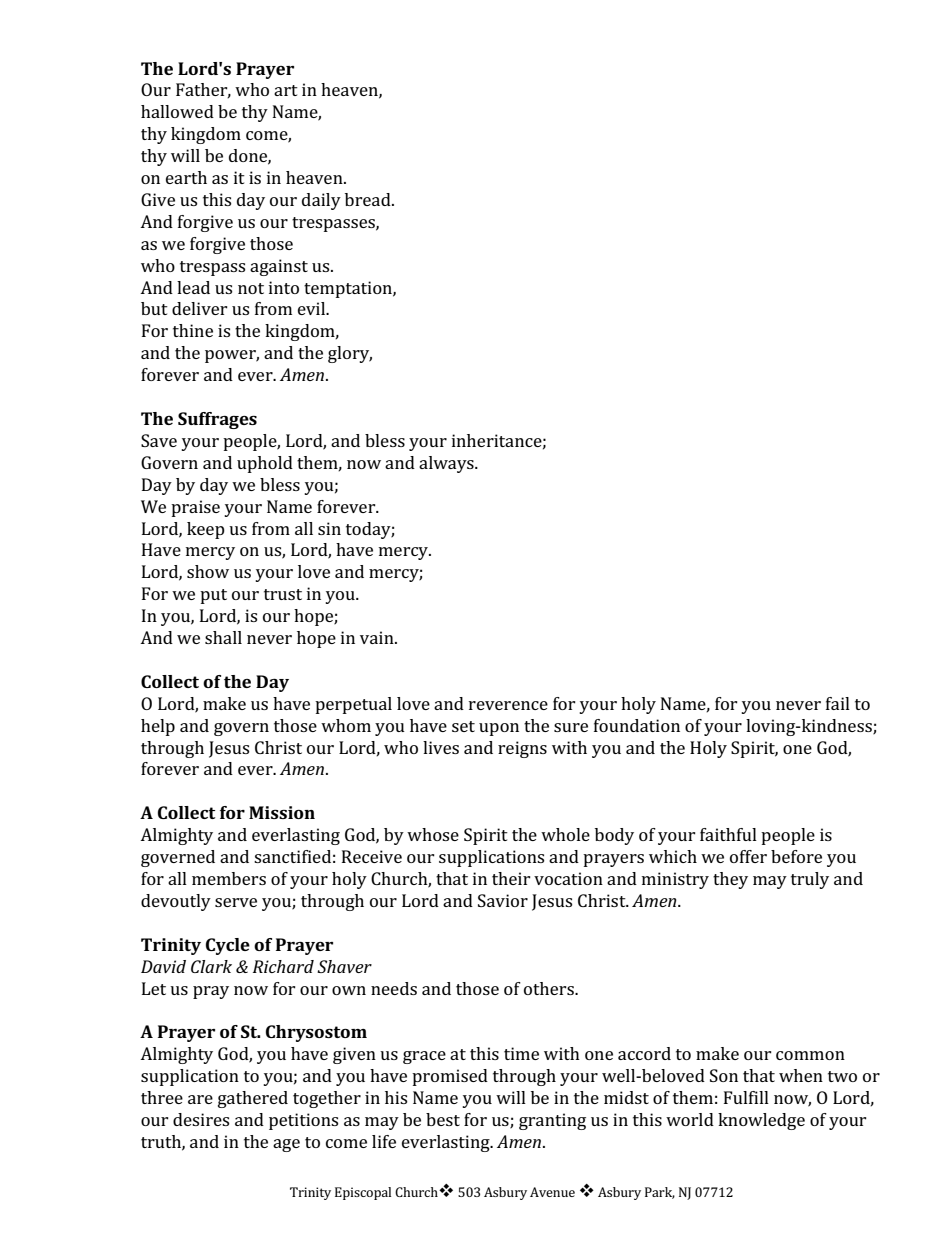 This screenshot has width=952, height=1233. I want to click on they, so click(730, 880).
